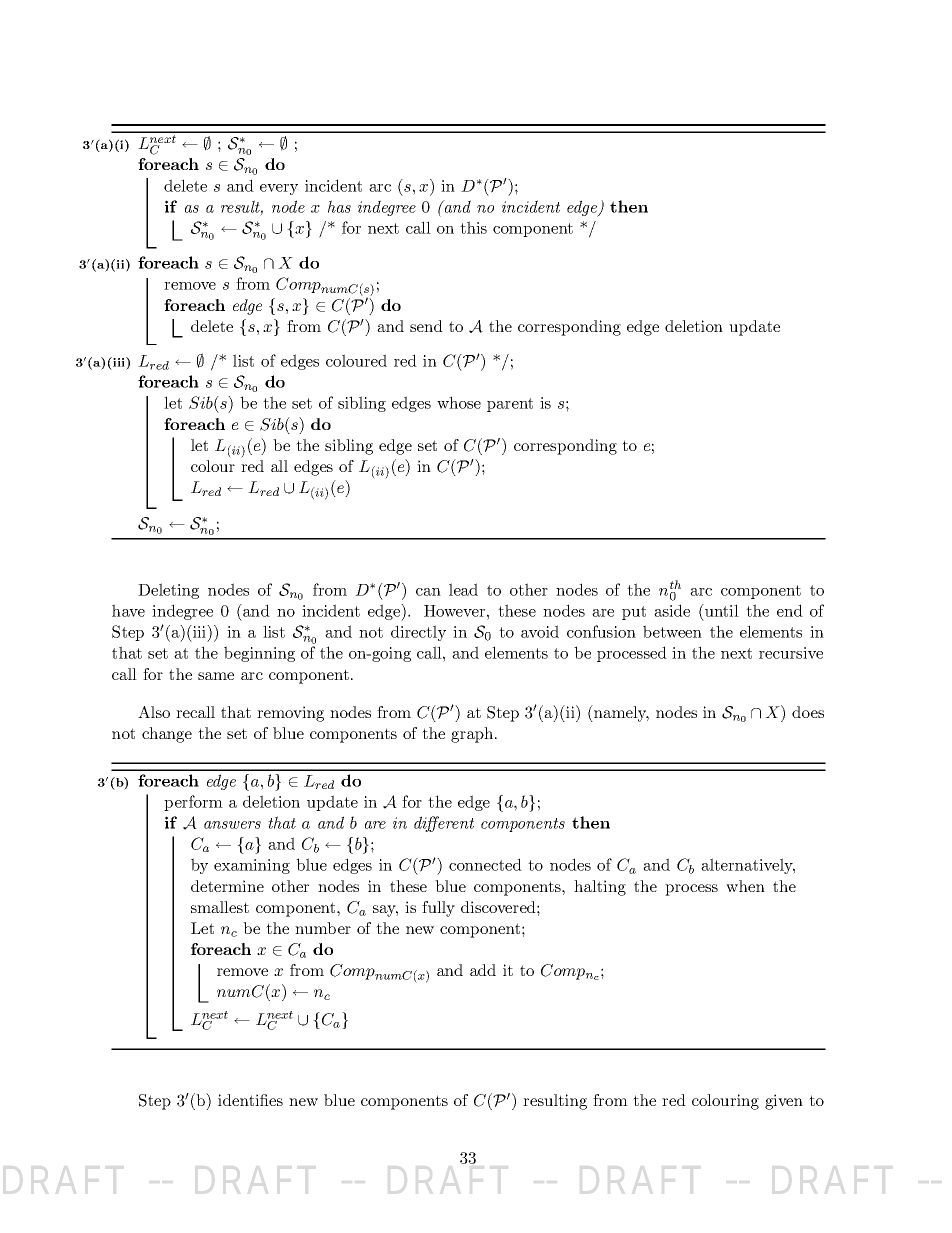 The height and width of the page is (1233, 952). What do you see at coordinates (279, 189) in the page?
I see `every` at bounding box center [279, 189].
